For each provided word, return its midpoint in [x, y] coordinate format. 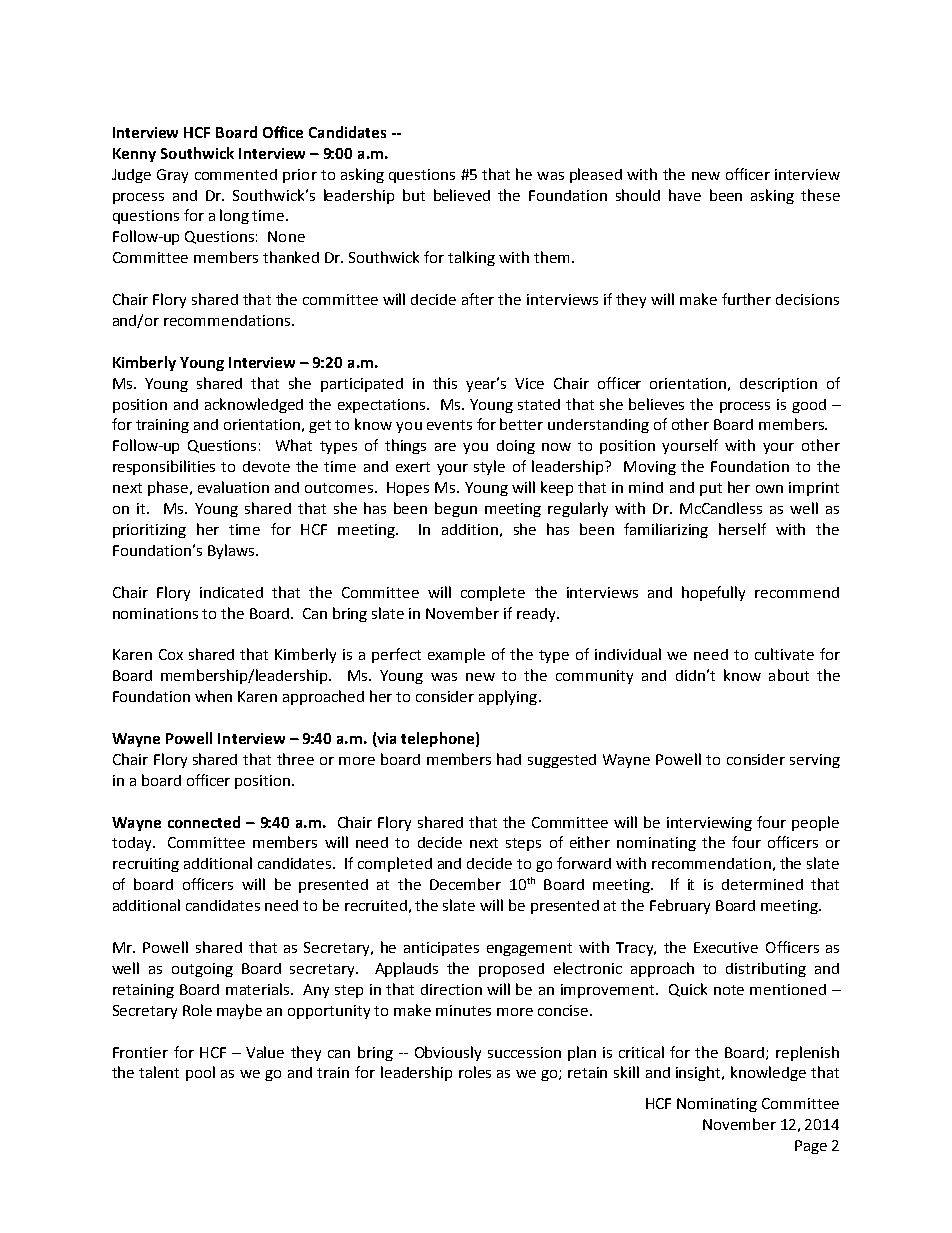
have [685, 195]
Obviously [448, 1053]
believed [462, 195]
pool [200, 1073]
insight [700, 1073]
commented [236, 174]
